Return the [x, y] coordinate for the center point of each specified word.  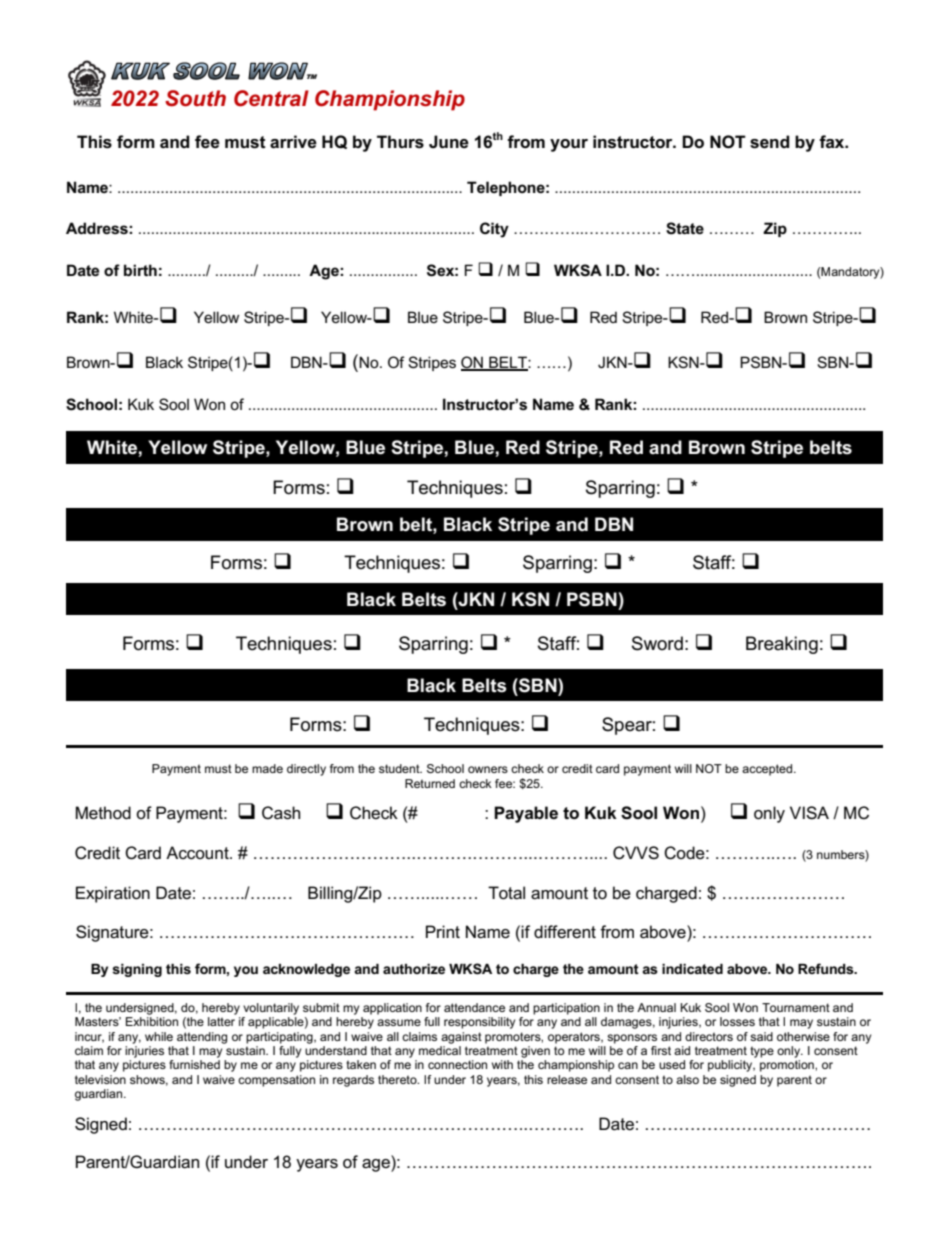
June [449, 142]
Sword [657, 643]
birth [140, 270]
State [685, 228]
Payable [526, 814]
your [569, 145]
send [770, 142]
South [195, 98]
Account [198, 853]
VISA [809, 813]
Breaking [782, 645]
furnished [194, 1064]
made [267, 768]
